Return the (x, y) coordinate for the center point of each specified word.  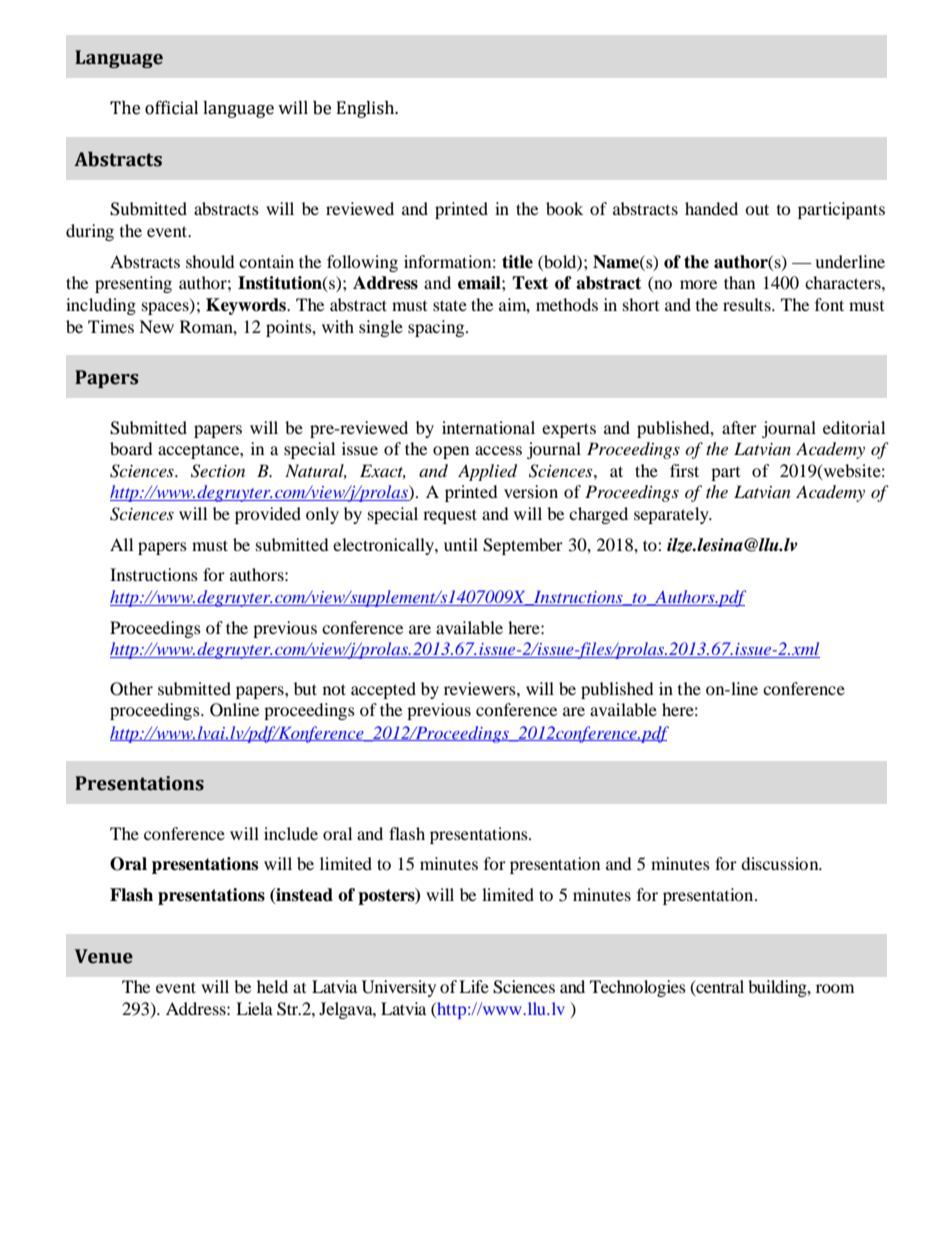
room (835, 988)
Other (131, 689)
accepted (383, 690)
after (739, 427)
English (366, 109)
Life (474, 986)
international (488, 427)
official (171, 108)
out (757, 209)
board (131, 448)
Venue (104, 956)
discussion (781, 863)
